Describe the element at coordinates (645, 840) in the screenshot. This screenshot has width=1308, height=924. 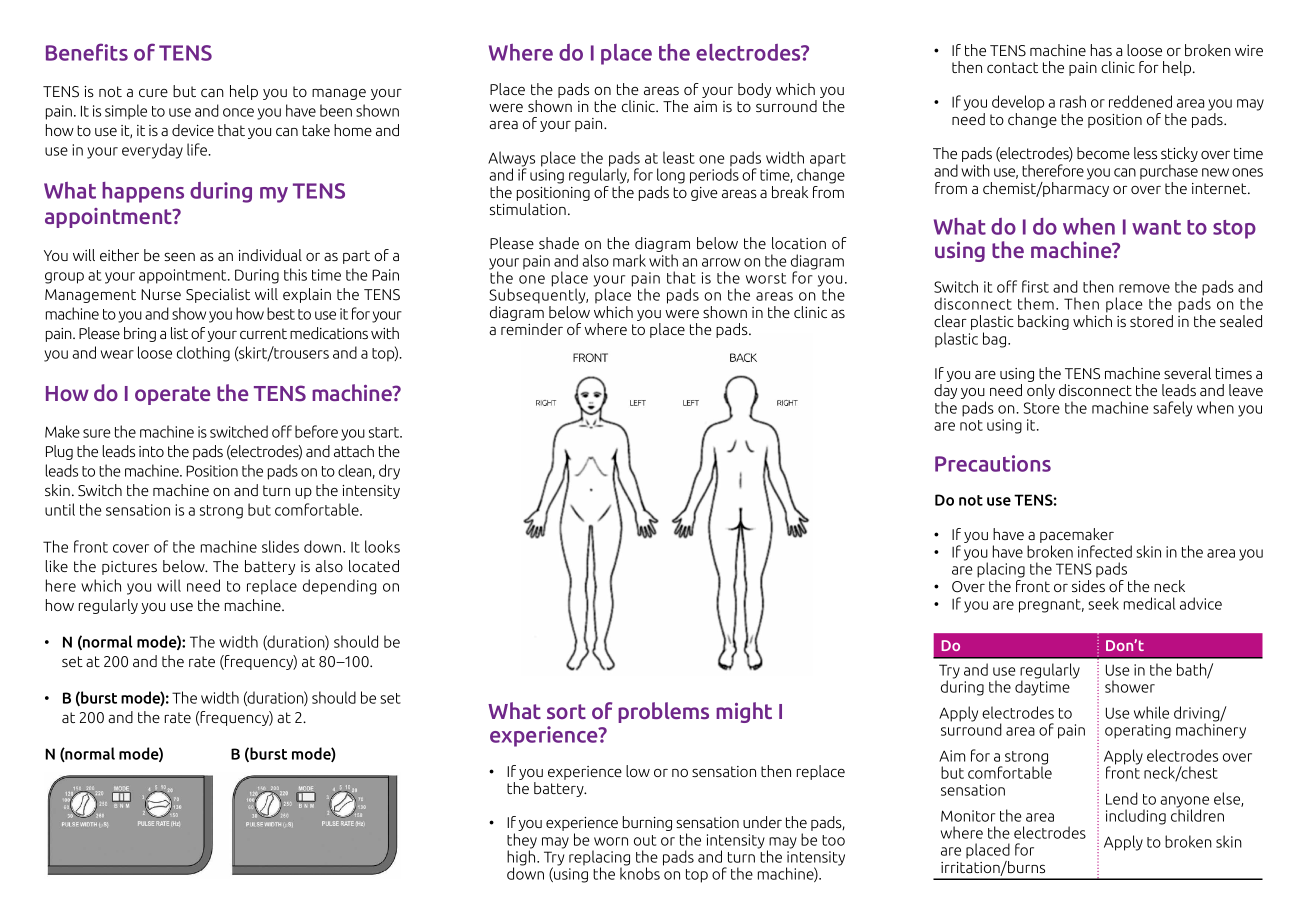
I see `out` at that location.
